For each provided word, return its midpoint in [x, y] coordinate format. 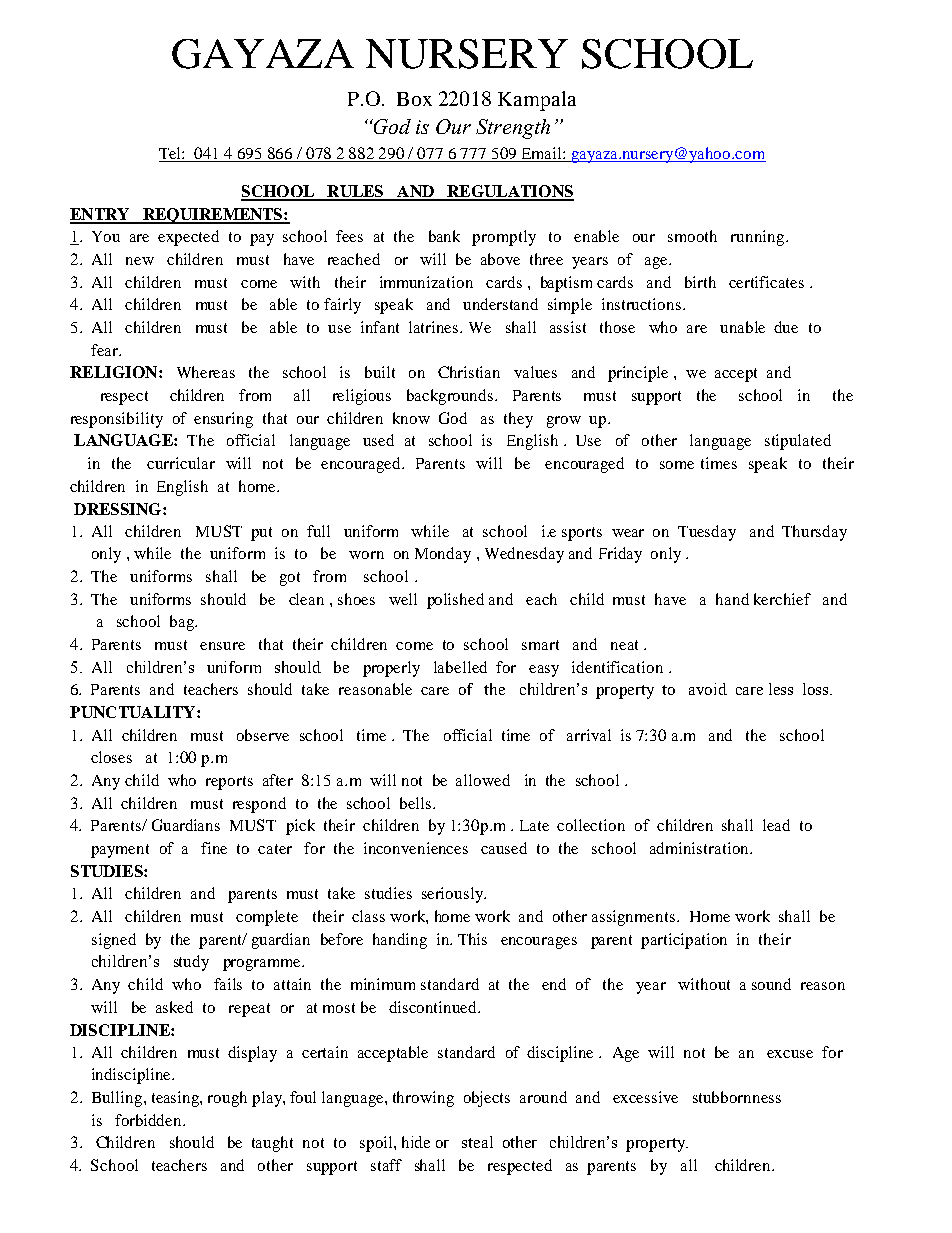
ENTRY [101, 215]
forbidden [149, 1120]
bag [183, 623]
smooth [692, 236]
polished [455, 601]
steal [477, 1142]
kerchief [782, 599]
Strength [513, 129]
